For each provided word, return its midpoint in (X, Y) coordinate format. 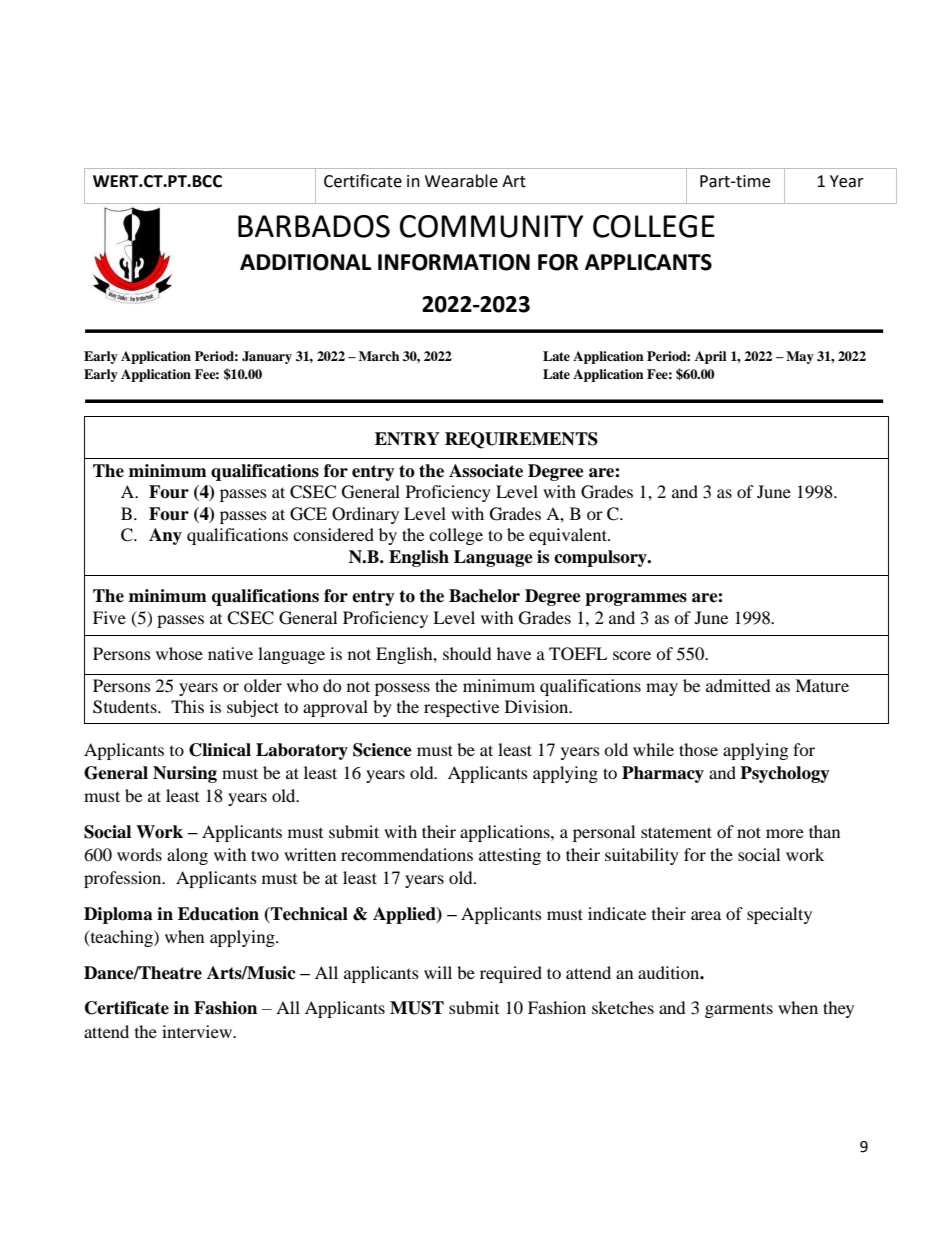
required (511, 974)
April (711, 357)
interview (198, 1031)
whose (179, 653)
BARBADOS (314, 226)
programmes (636, 599)
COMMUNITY (491, 226)
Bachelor (484, 596)
